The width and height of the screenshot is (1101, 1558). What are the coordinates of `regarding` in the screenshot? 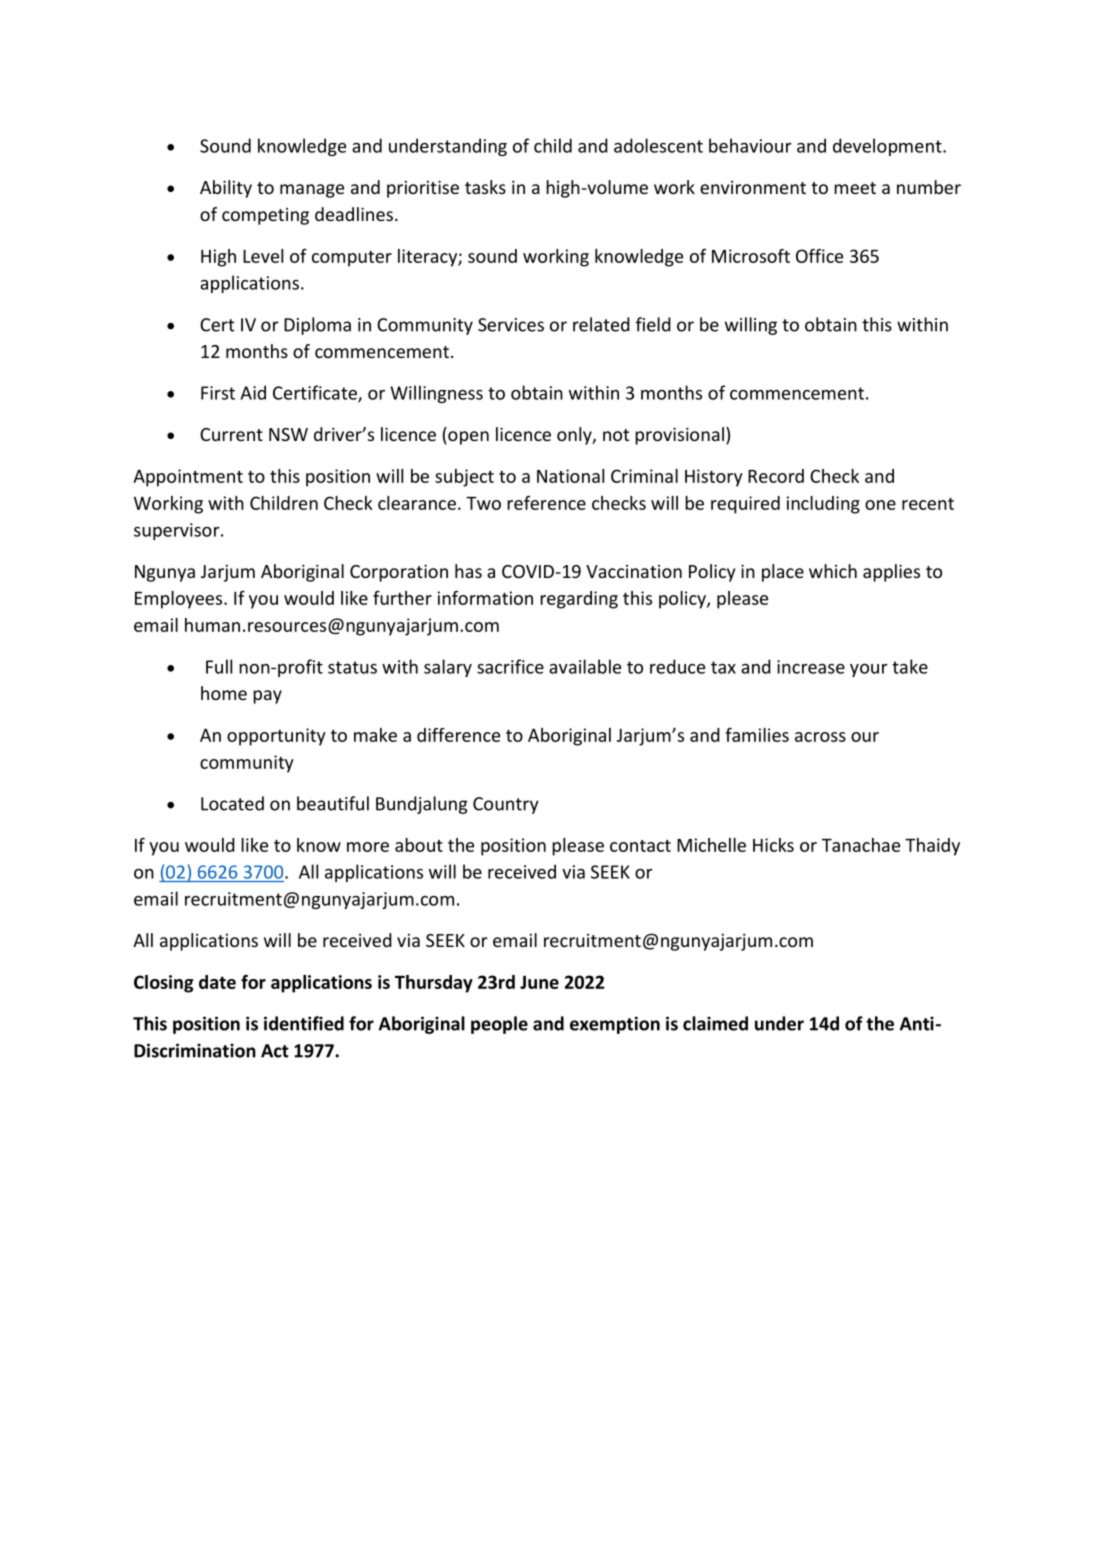 It's located at (579, 600).
